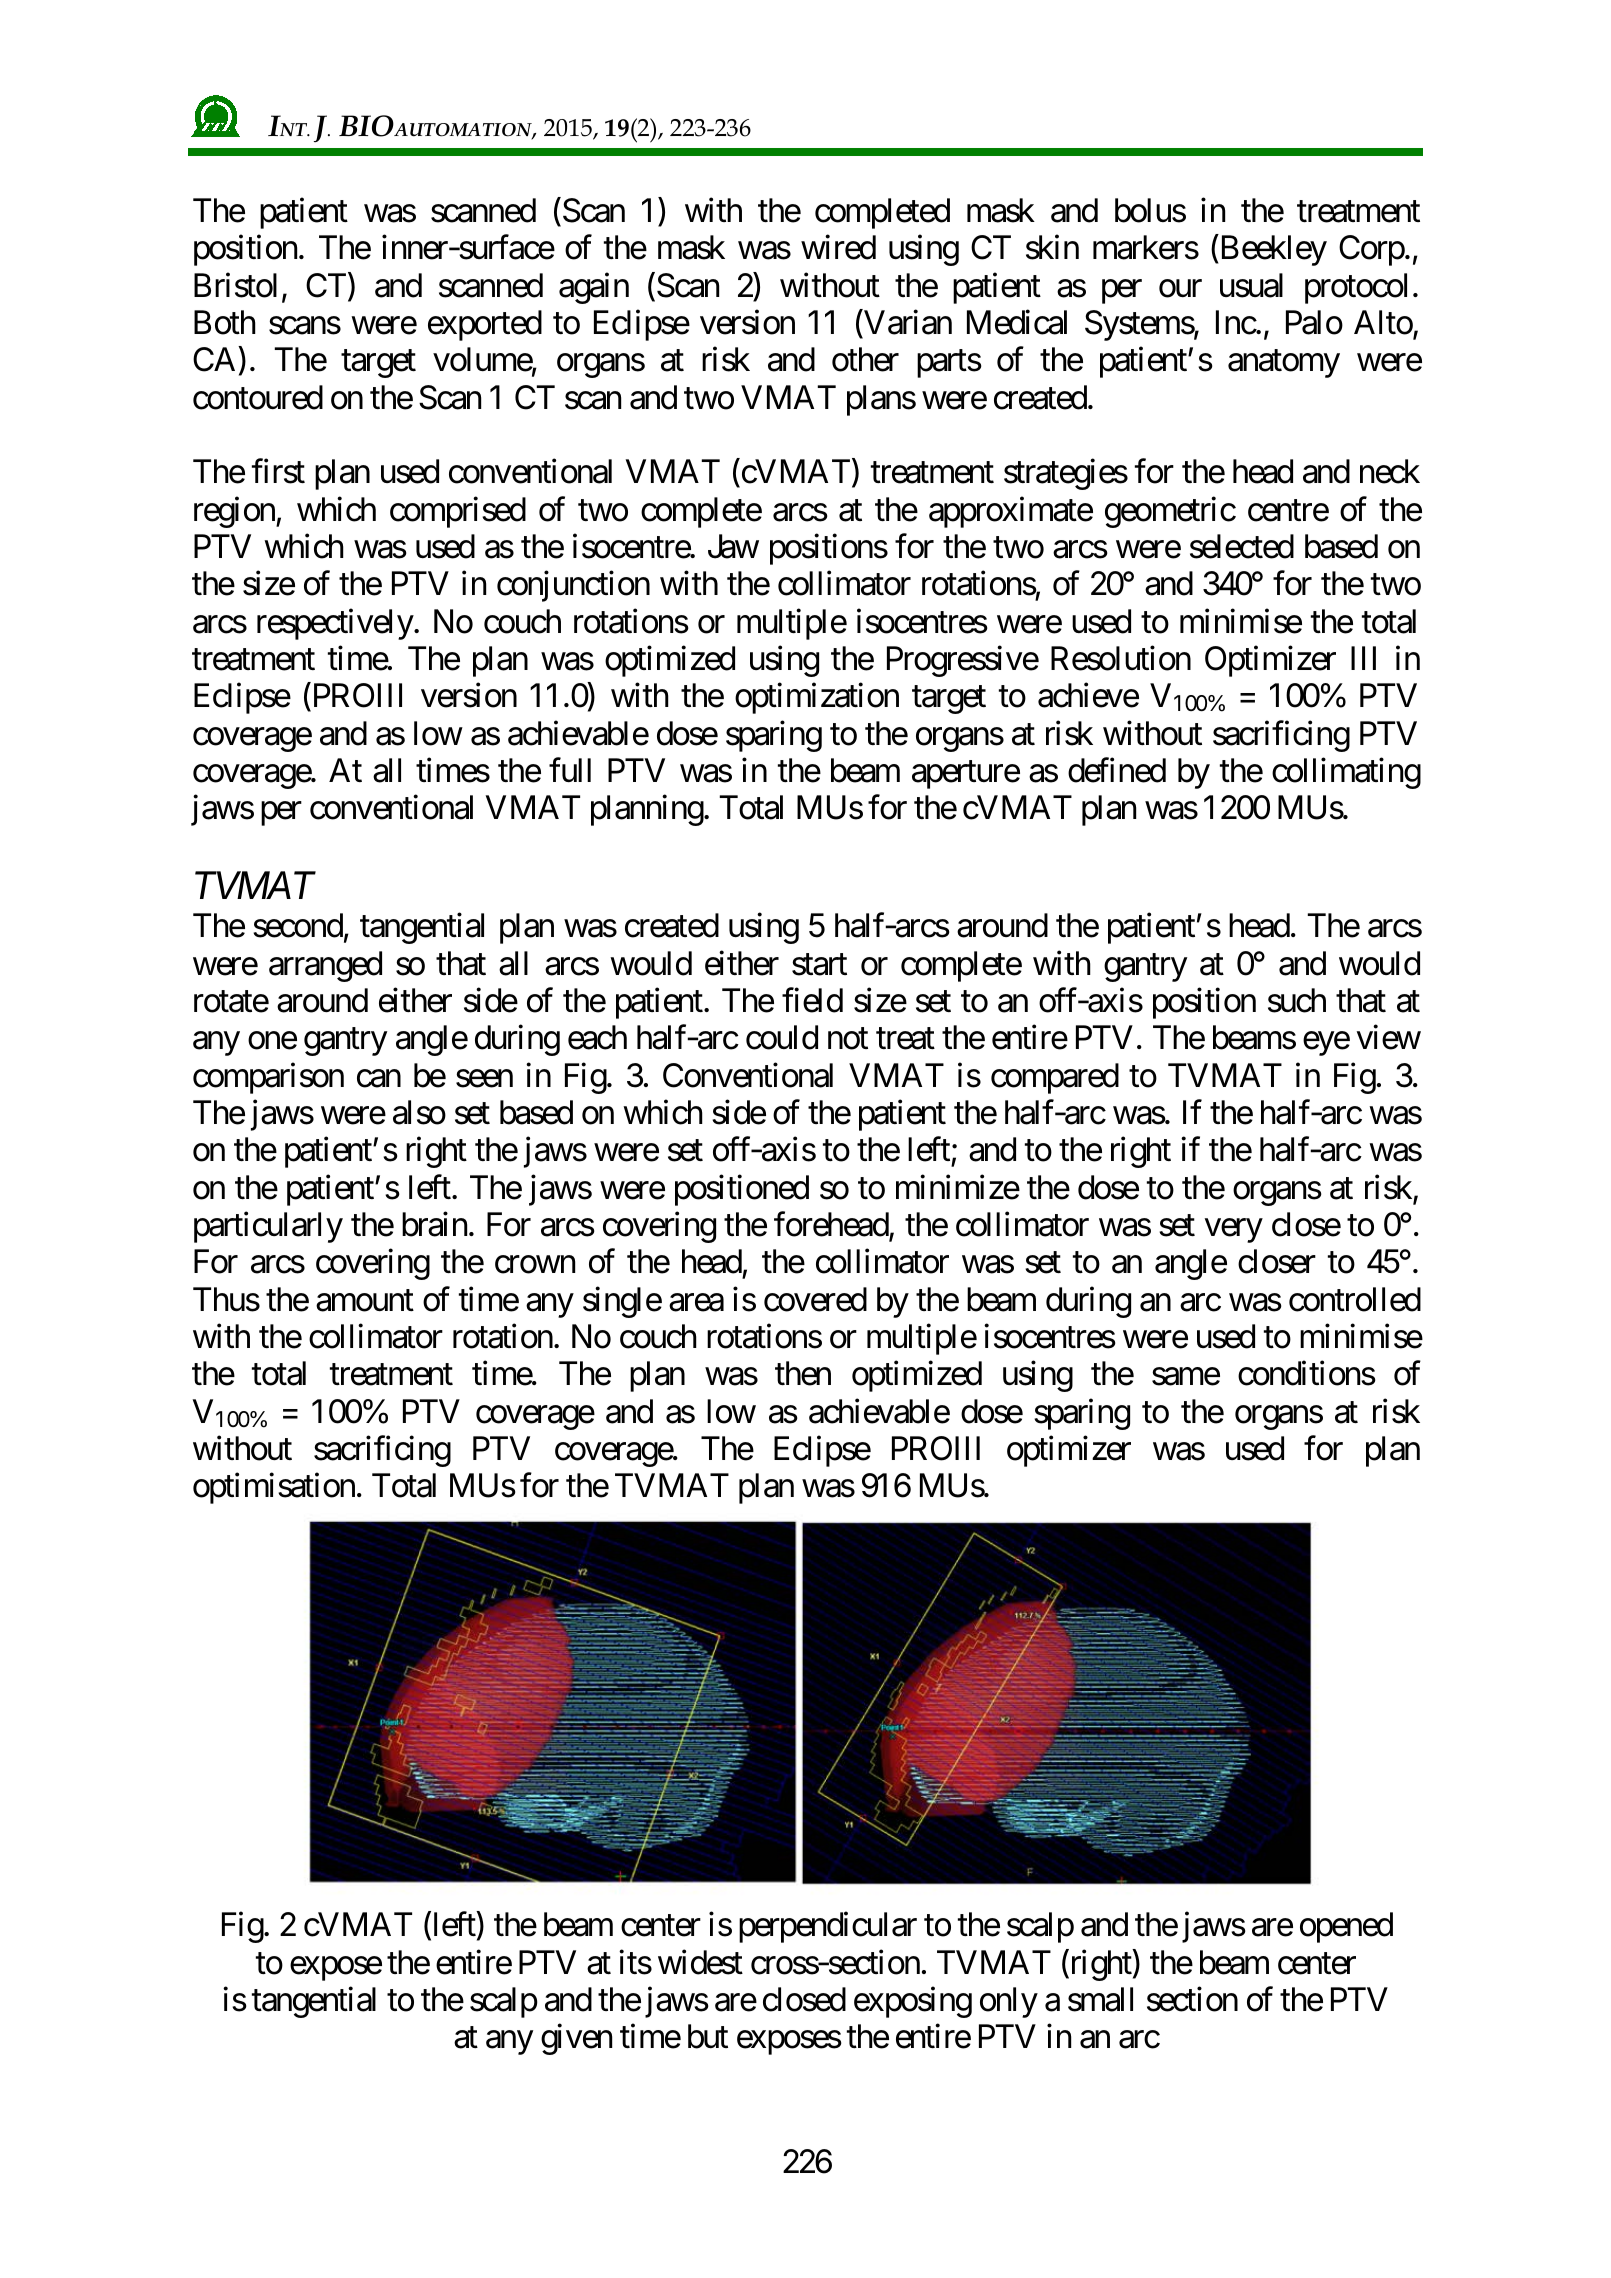 The width and height of the screenshot is (1611, 2278). What do you see at coordinates (838, 247) in the screenshot?
I see `wired` at bounding box center [838, 247].
